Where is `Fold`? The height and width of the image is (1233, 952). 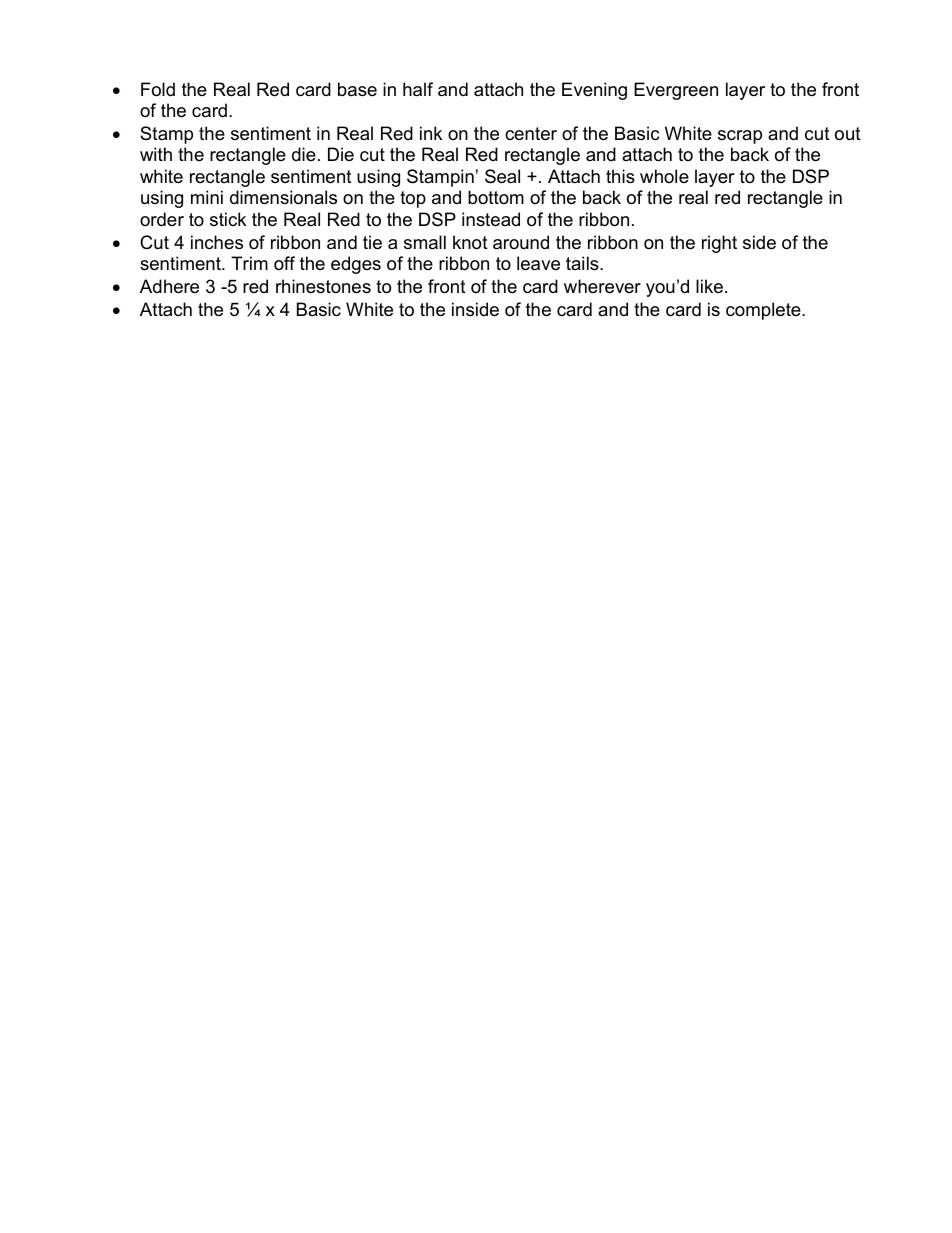
Fold is located at coordinates (158, 89).
